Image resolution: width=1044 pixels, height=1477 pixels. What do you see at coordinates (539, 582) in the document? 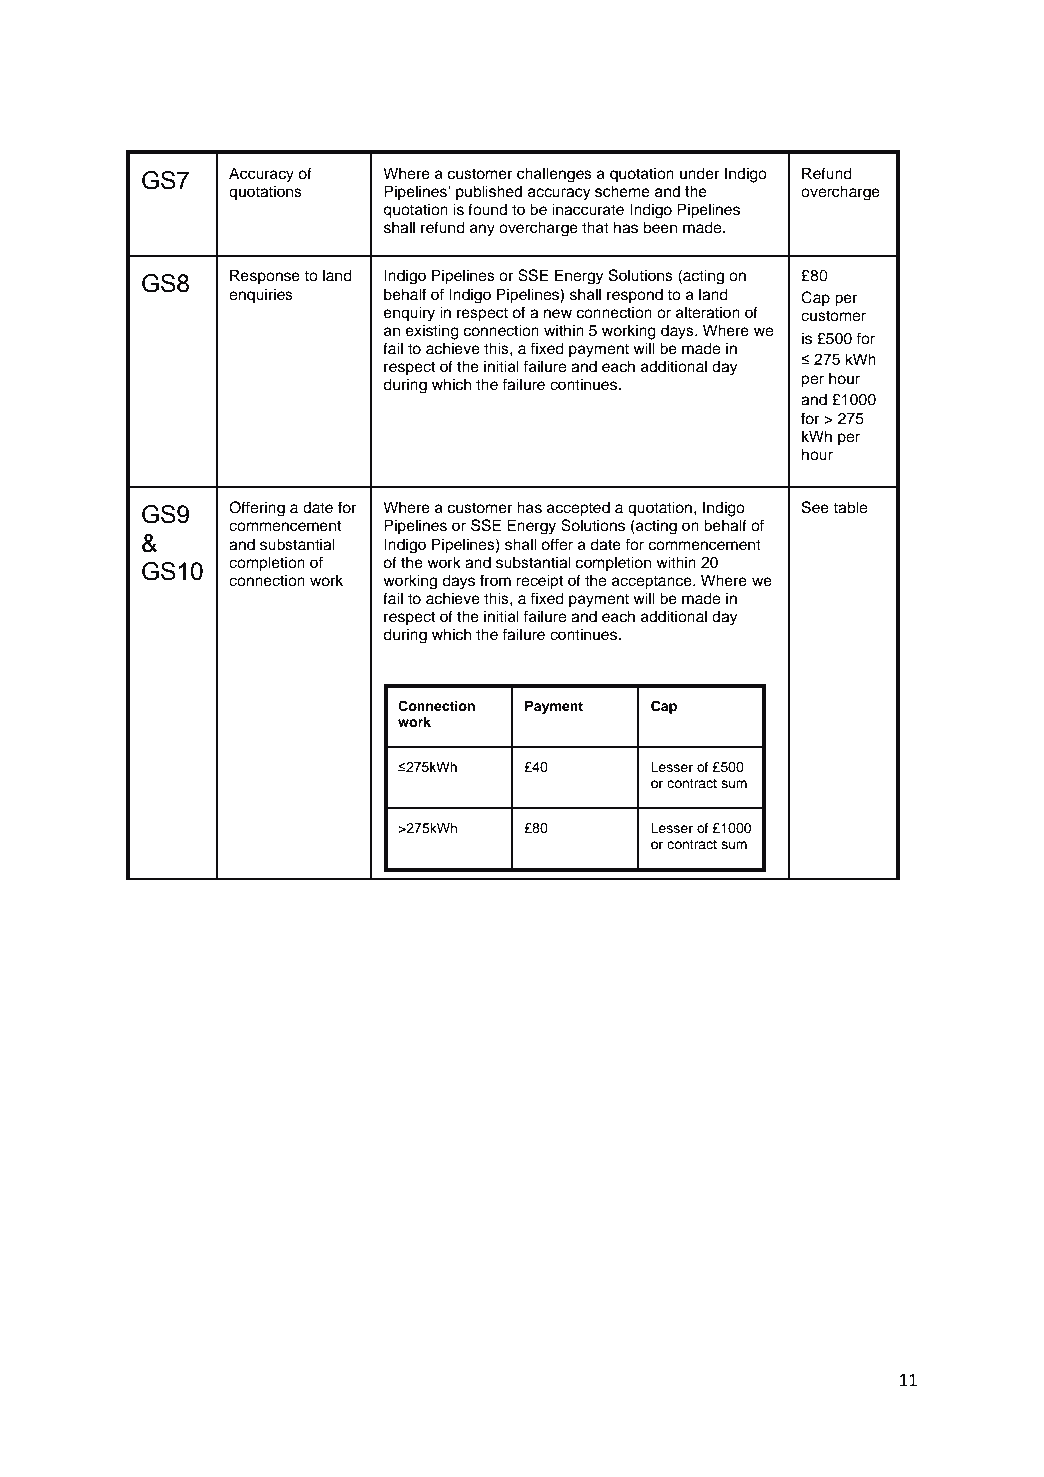
I see `receipt` at bounding box center [539, 582].
